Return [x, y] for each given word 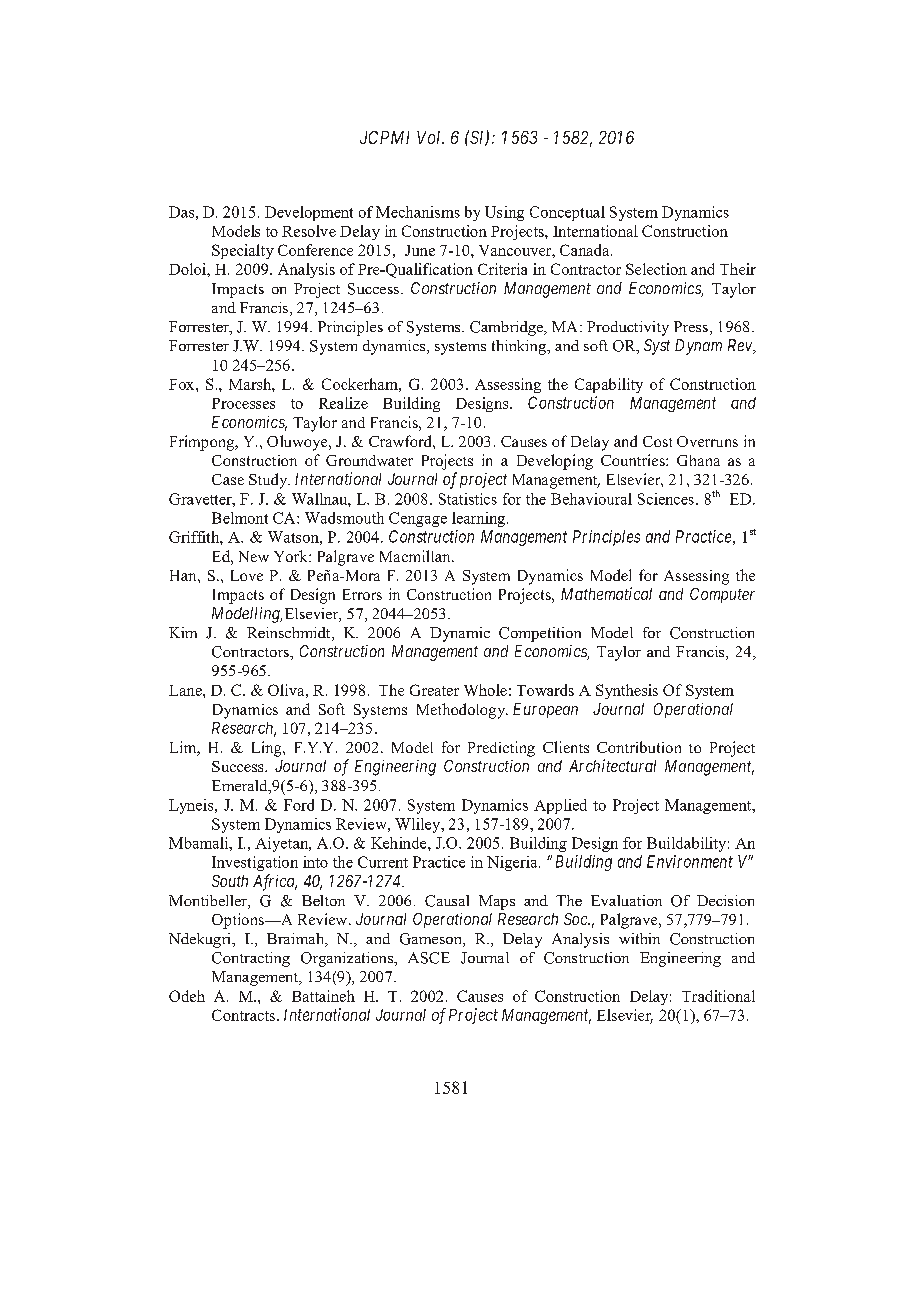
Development [309, 213]
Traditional [718, 996]
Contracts [243, 1015]
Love [247, 575]
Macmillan [416, 556]
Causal [447, 901]
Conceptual [567, 213]
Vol [430, 137]
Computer [722, 595]
